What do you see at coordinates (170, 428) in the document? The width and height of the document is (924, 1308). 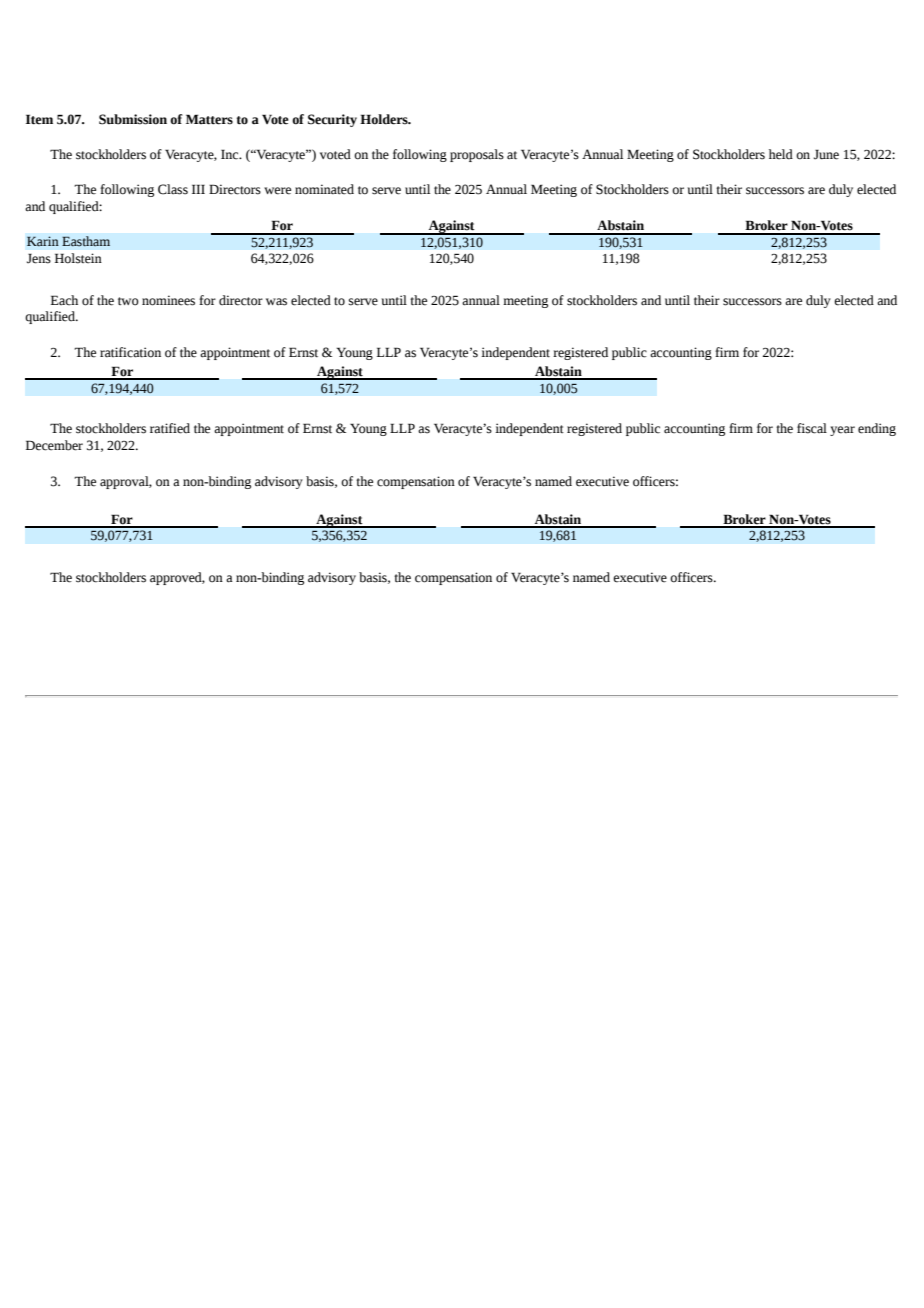 I see `ratified` at bounding box center [170, 428].
